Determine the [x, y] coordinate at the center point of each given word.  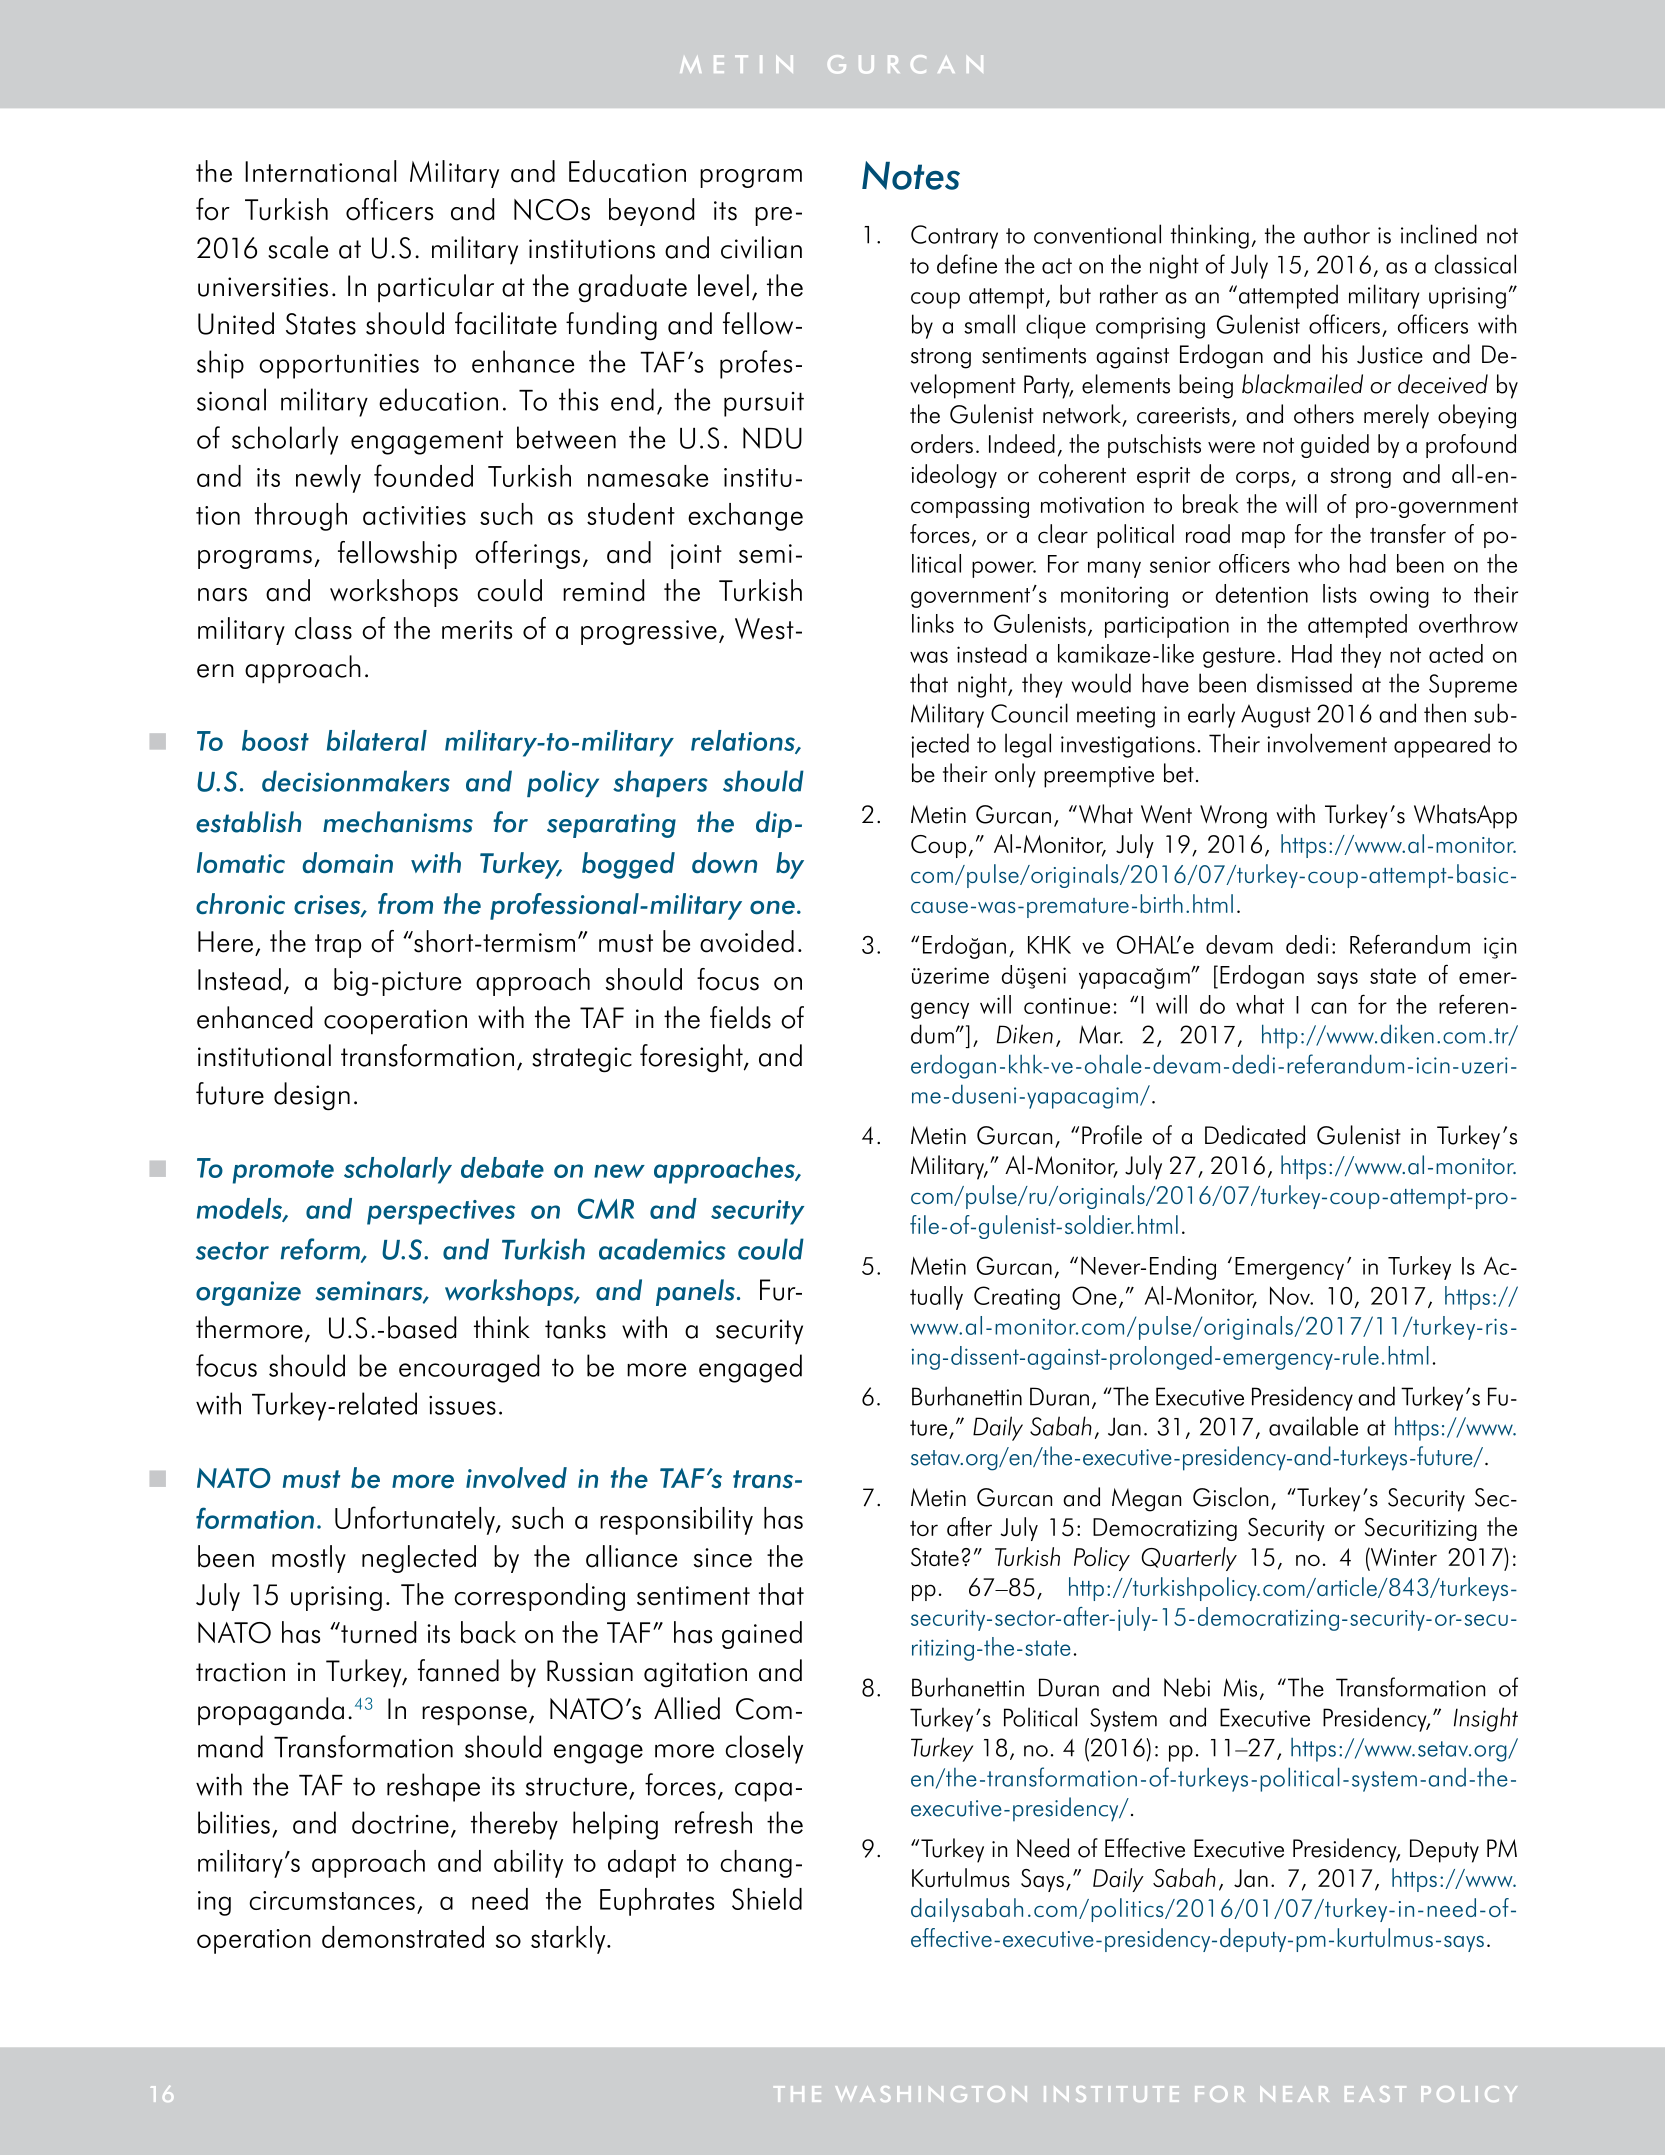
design [312, 1096]
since [723, 1558]
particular [436, 288]
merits [477, 630]
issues [462, 1405]
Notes [911, 175]
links [933, 623]
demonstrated [403, 1937]
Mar [1101, 1034]
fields [740, 1017]
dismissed [1304, 683]
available [1313, 1426]
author [1337, 234]
